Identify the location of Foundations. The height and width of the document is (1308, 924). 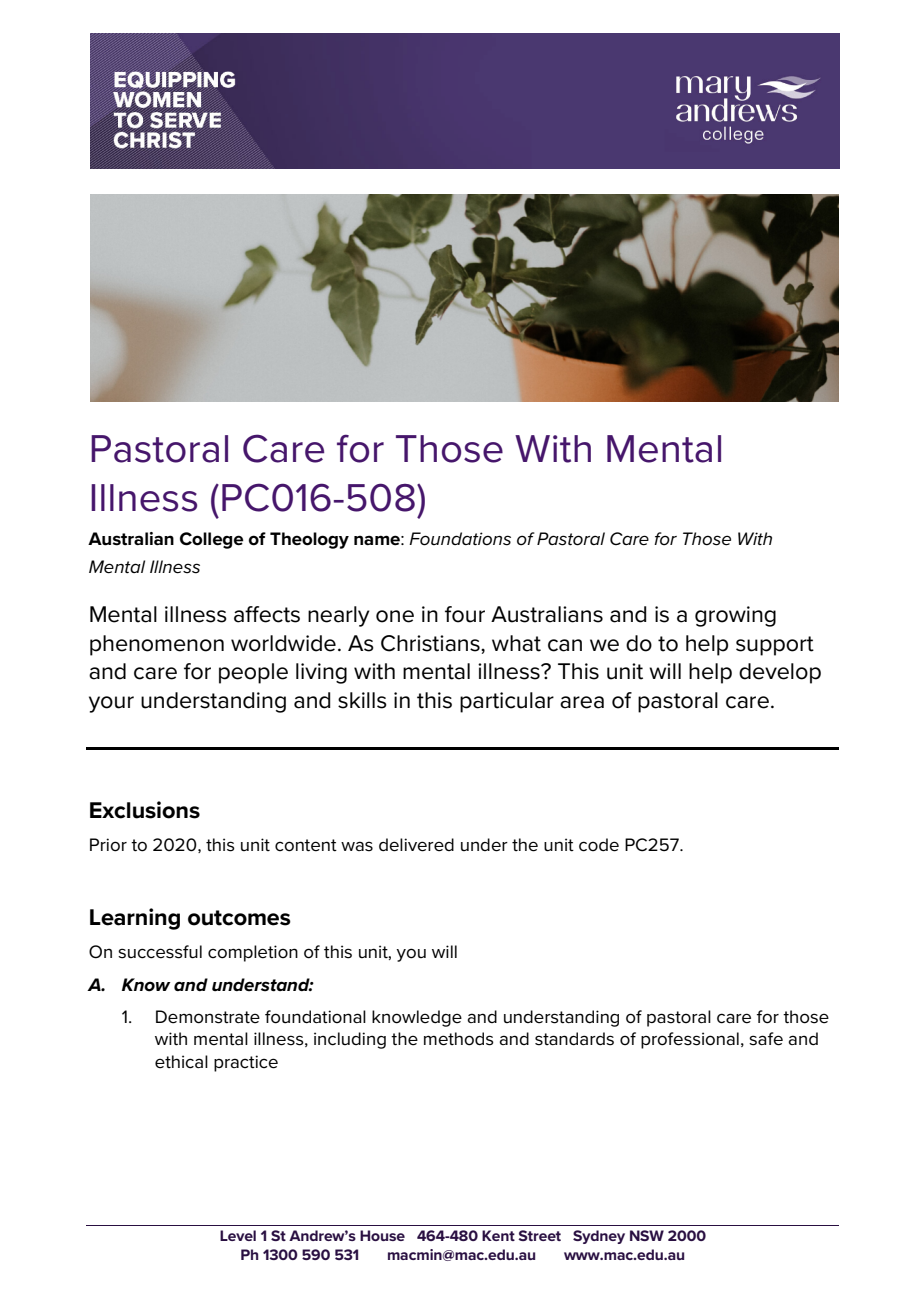
(460, 539).
